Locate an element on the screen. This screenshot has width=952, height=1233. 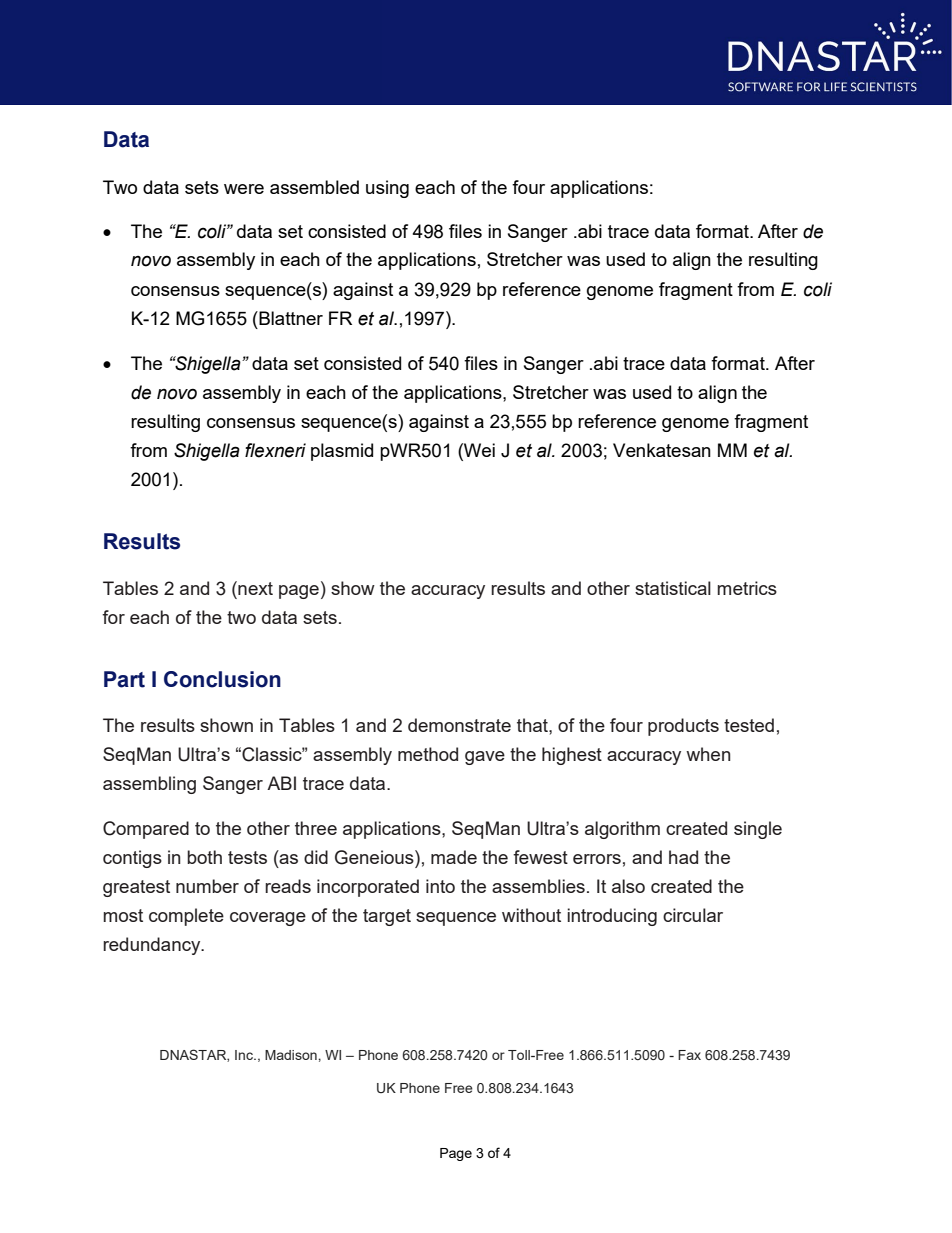
next is located at coordinates (254, 588).
